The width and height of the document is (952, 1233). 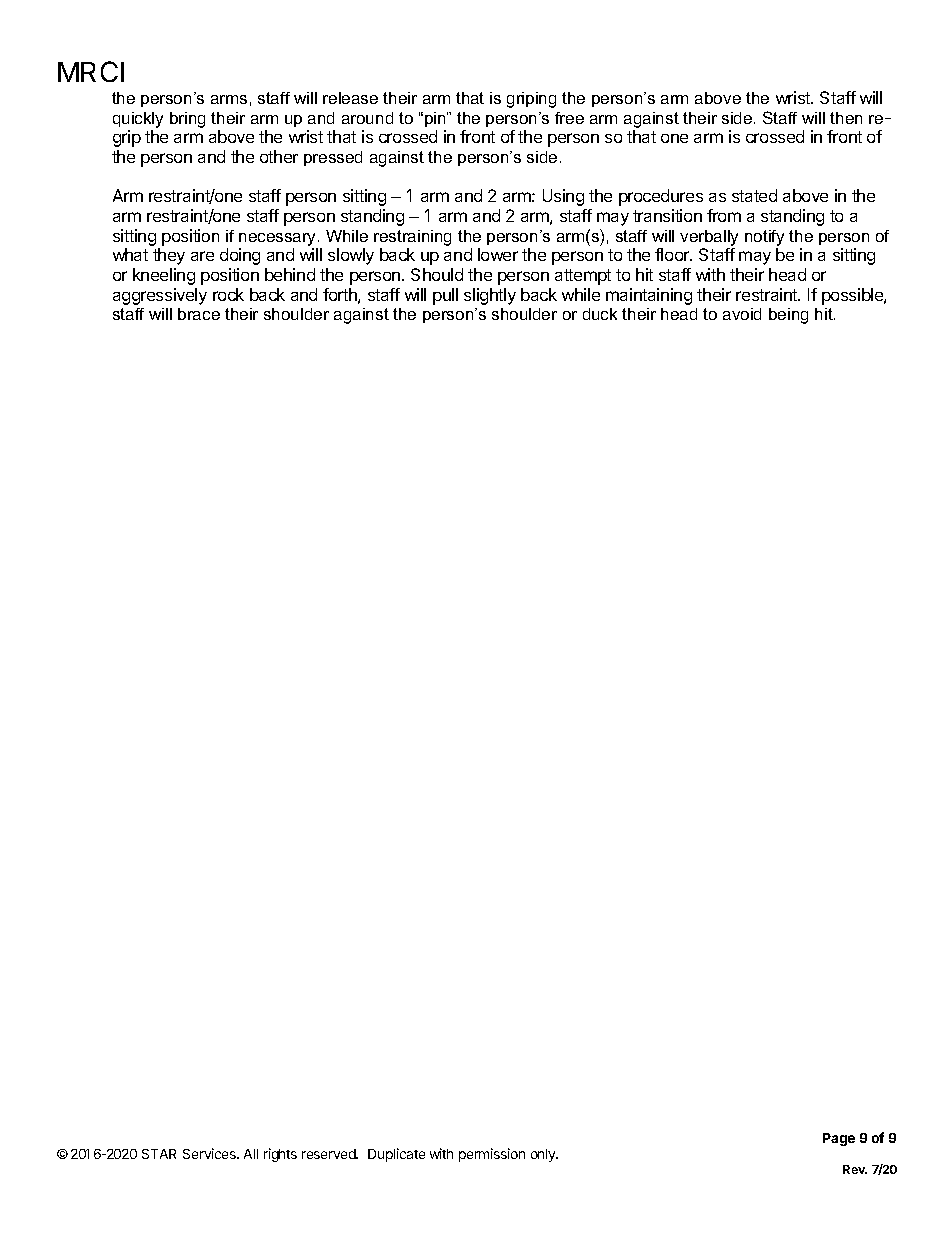 What do you see at coordinates (788, 316) in the document?
I see `being` at bounding box center [788, 316].
